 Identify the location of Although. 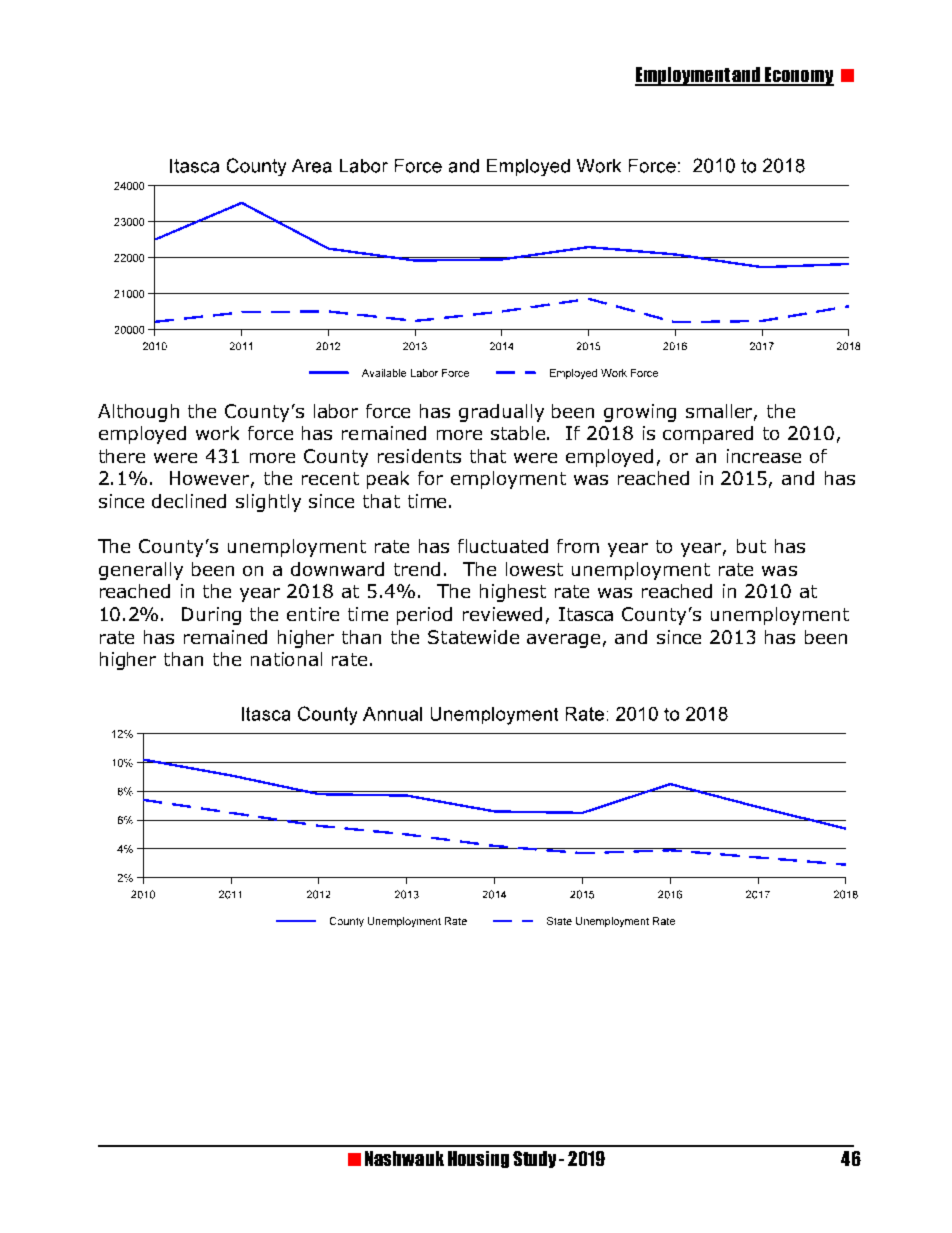
(138, 413).
